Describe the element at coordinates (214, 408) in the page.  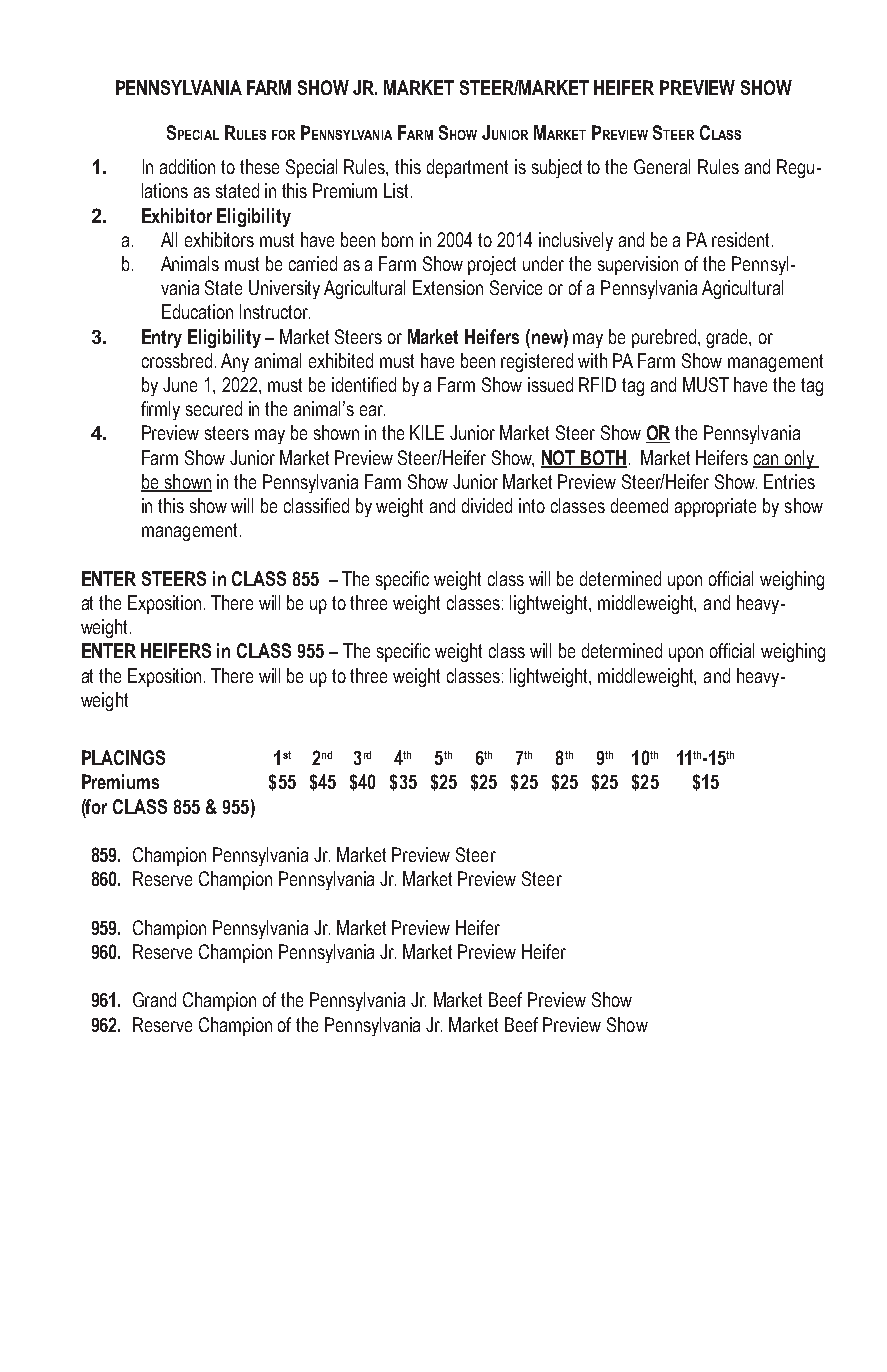
I see `secured` at that location.
